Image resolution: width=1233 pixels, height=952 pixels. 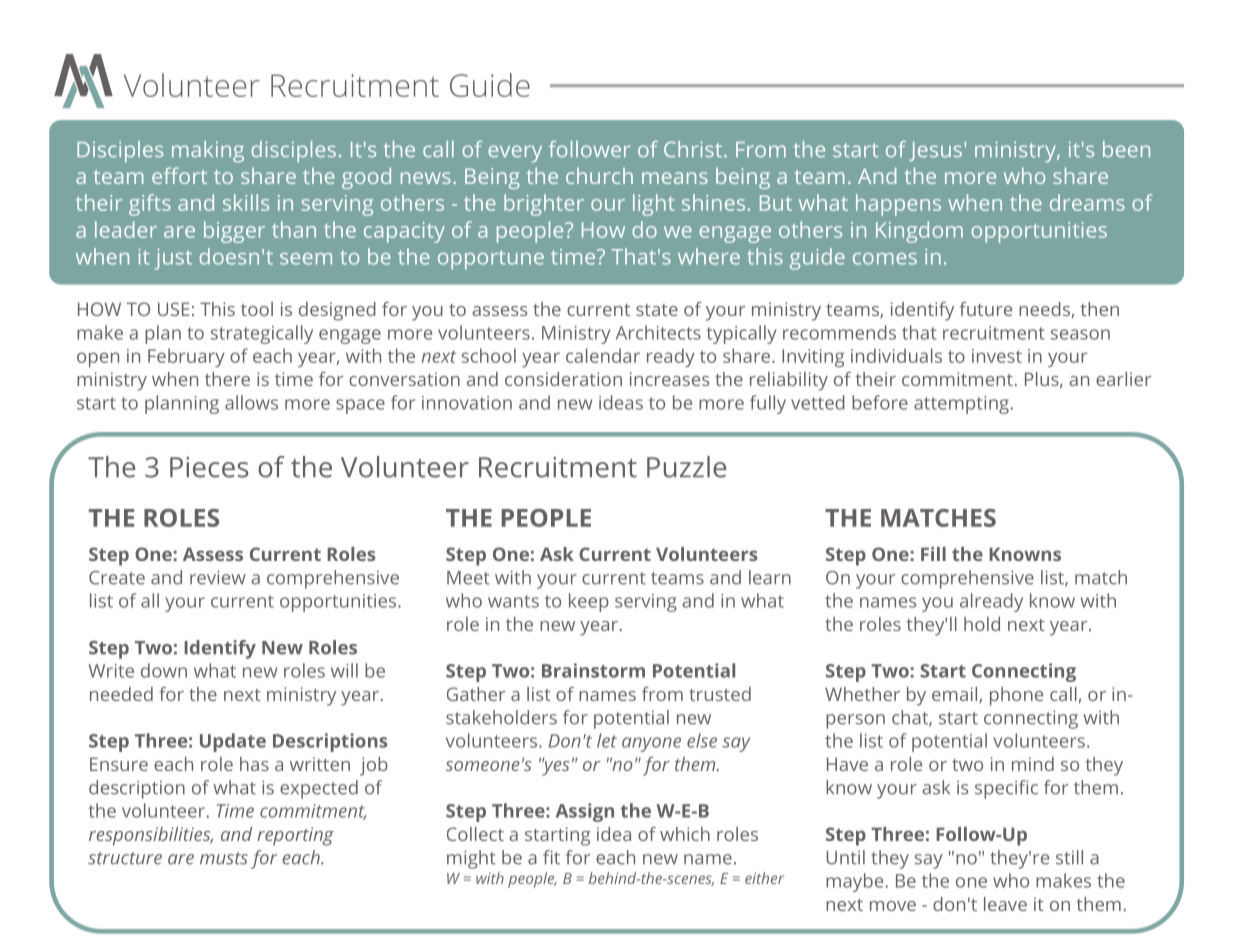 I want to click on effort, so click(x=179, y=175).
